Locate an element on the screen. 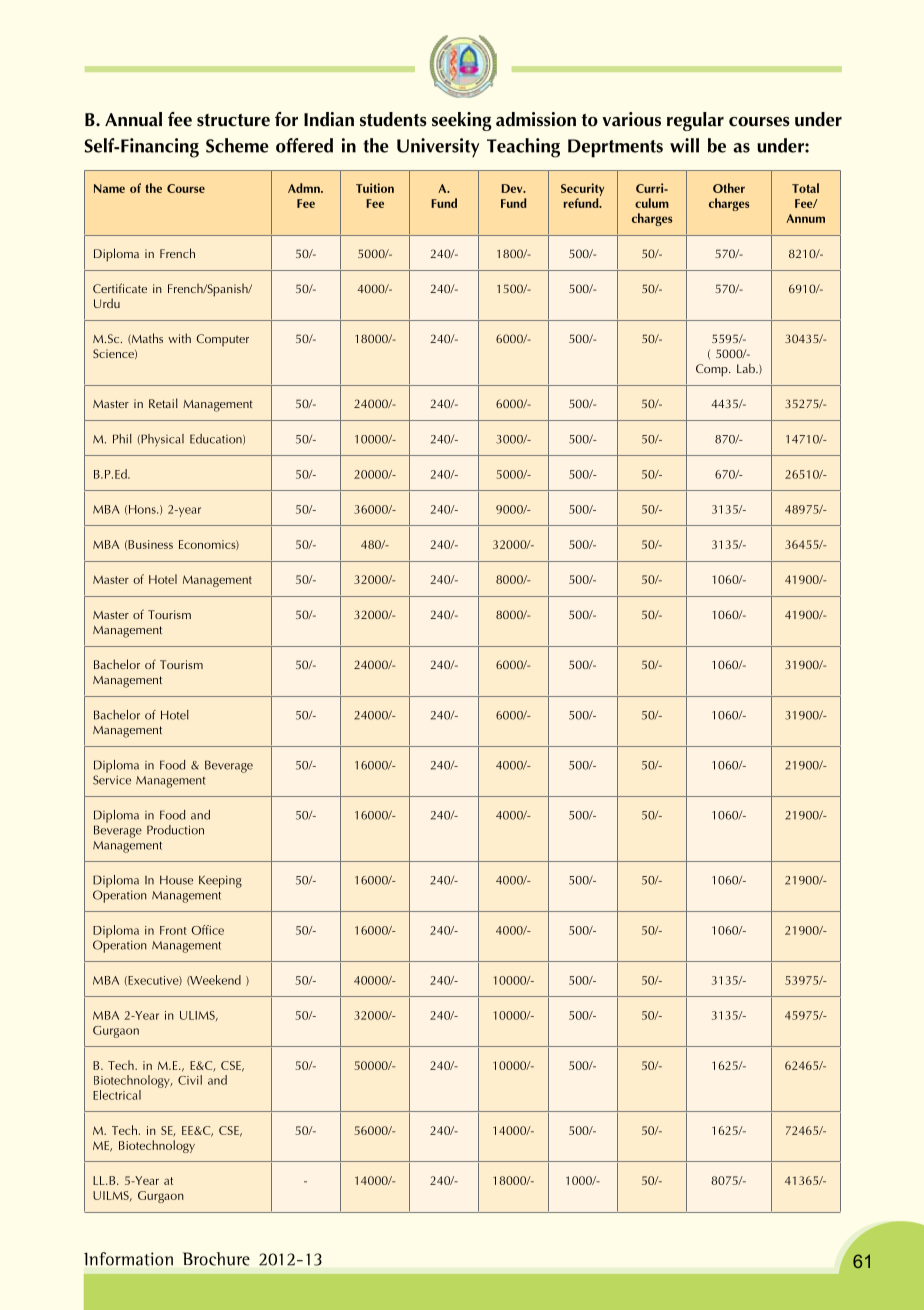 The height and width of the screenshot is (1310, 924). Keeping is located at coordinates (220, 881).
